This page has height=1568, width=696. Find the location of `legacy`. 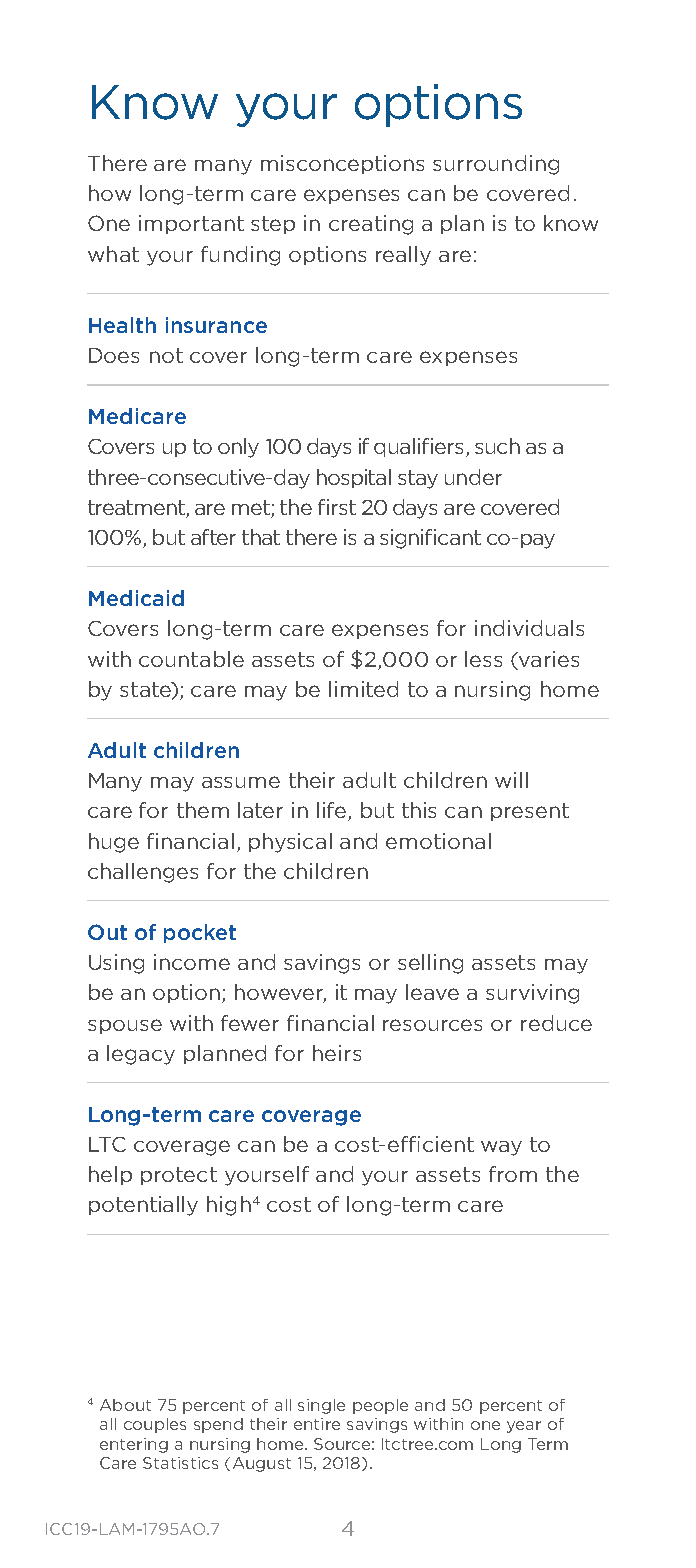

legacy is located at coordinates (141, 1055).
